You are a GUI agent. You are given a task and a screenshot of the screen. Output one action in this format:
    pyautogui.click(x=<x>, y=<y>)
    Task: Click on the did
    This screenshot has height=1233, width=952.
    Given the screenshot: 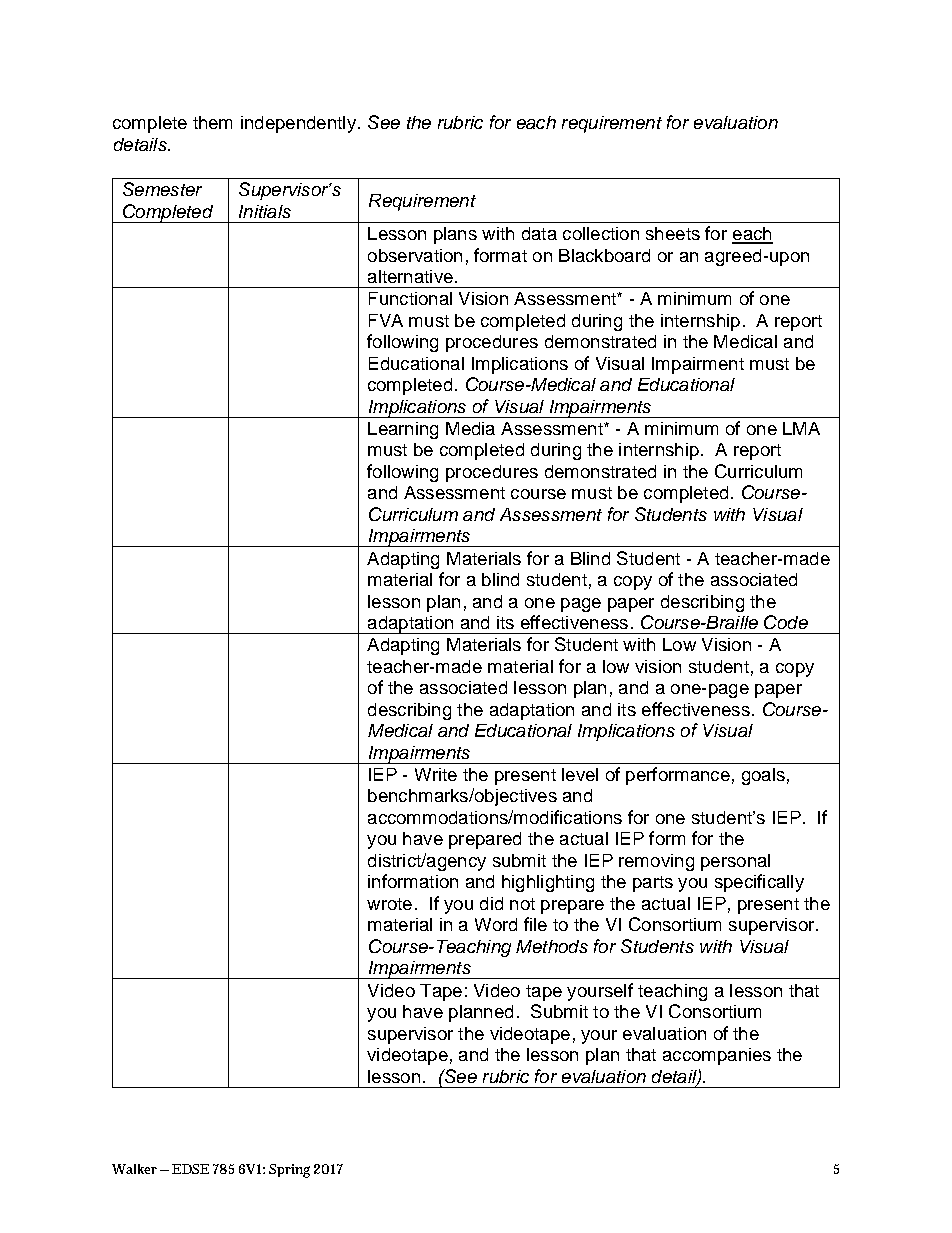 What is the action you would take?
    pyautogui.click(x=491, y=903)
